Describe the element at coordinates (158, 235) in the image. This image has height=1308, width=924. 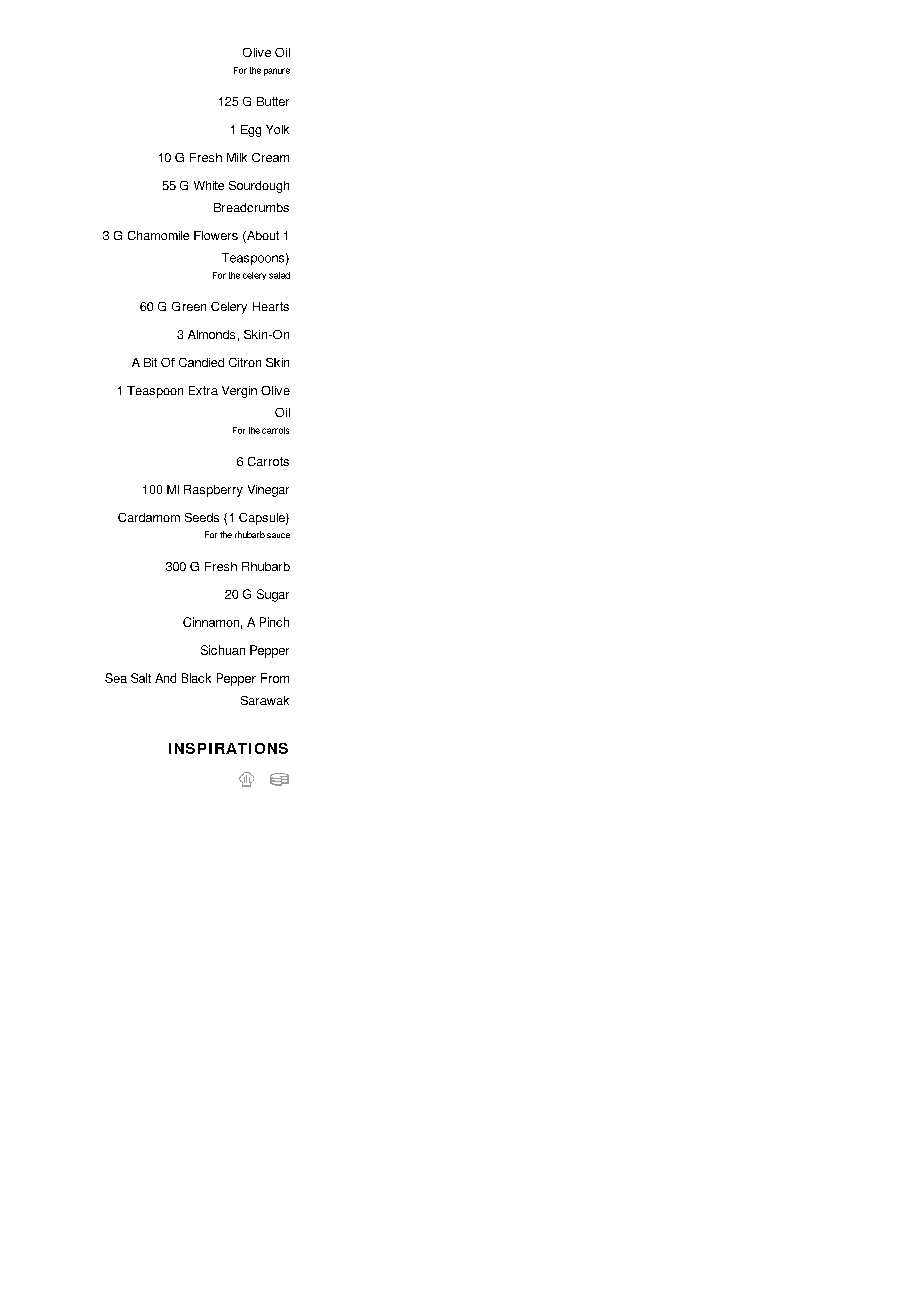
I see `Chamomile` at that location.
